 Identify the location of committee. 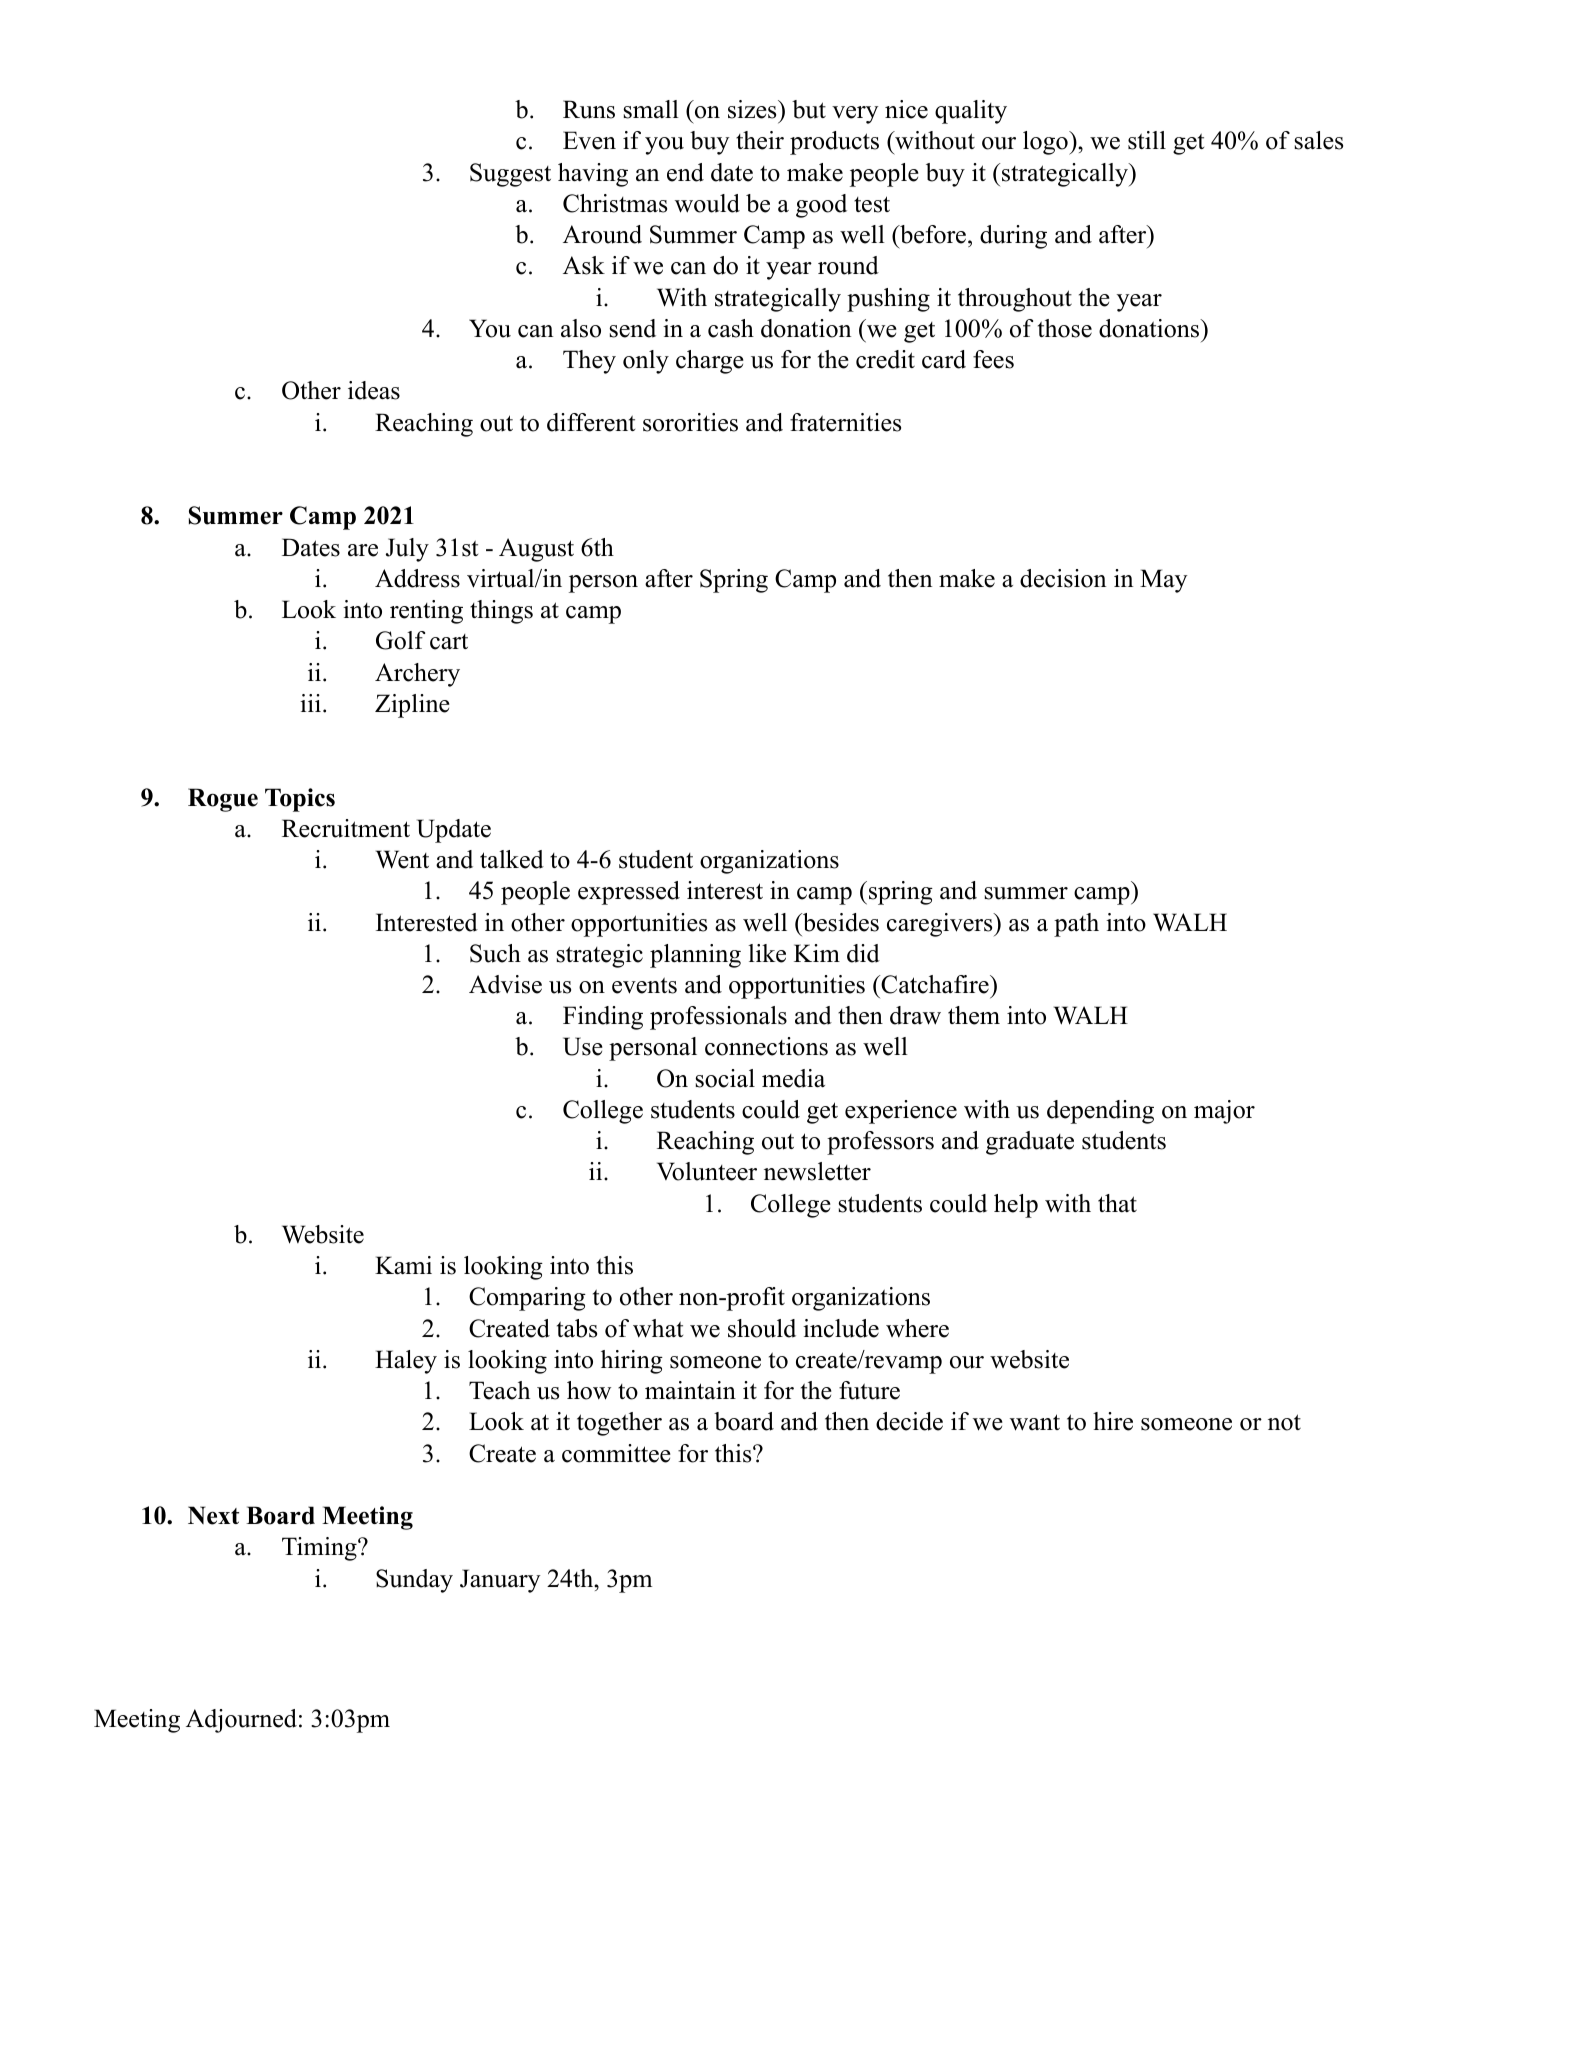
(616, 1453).
